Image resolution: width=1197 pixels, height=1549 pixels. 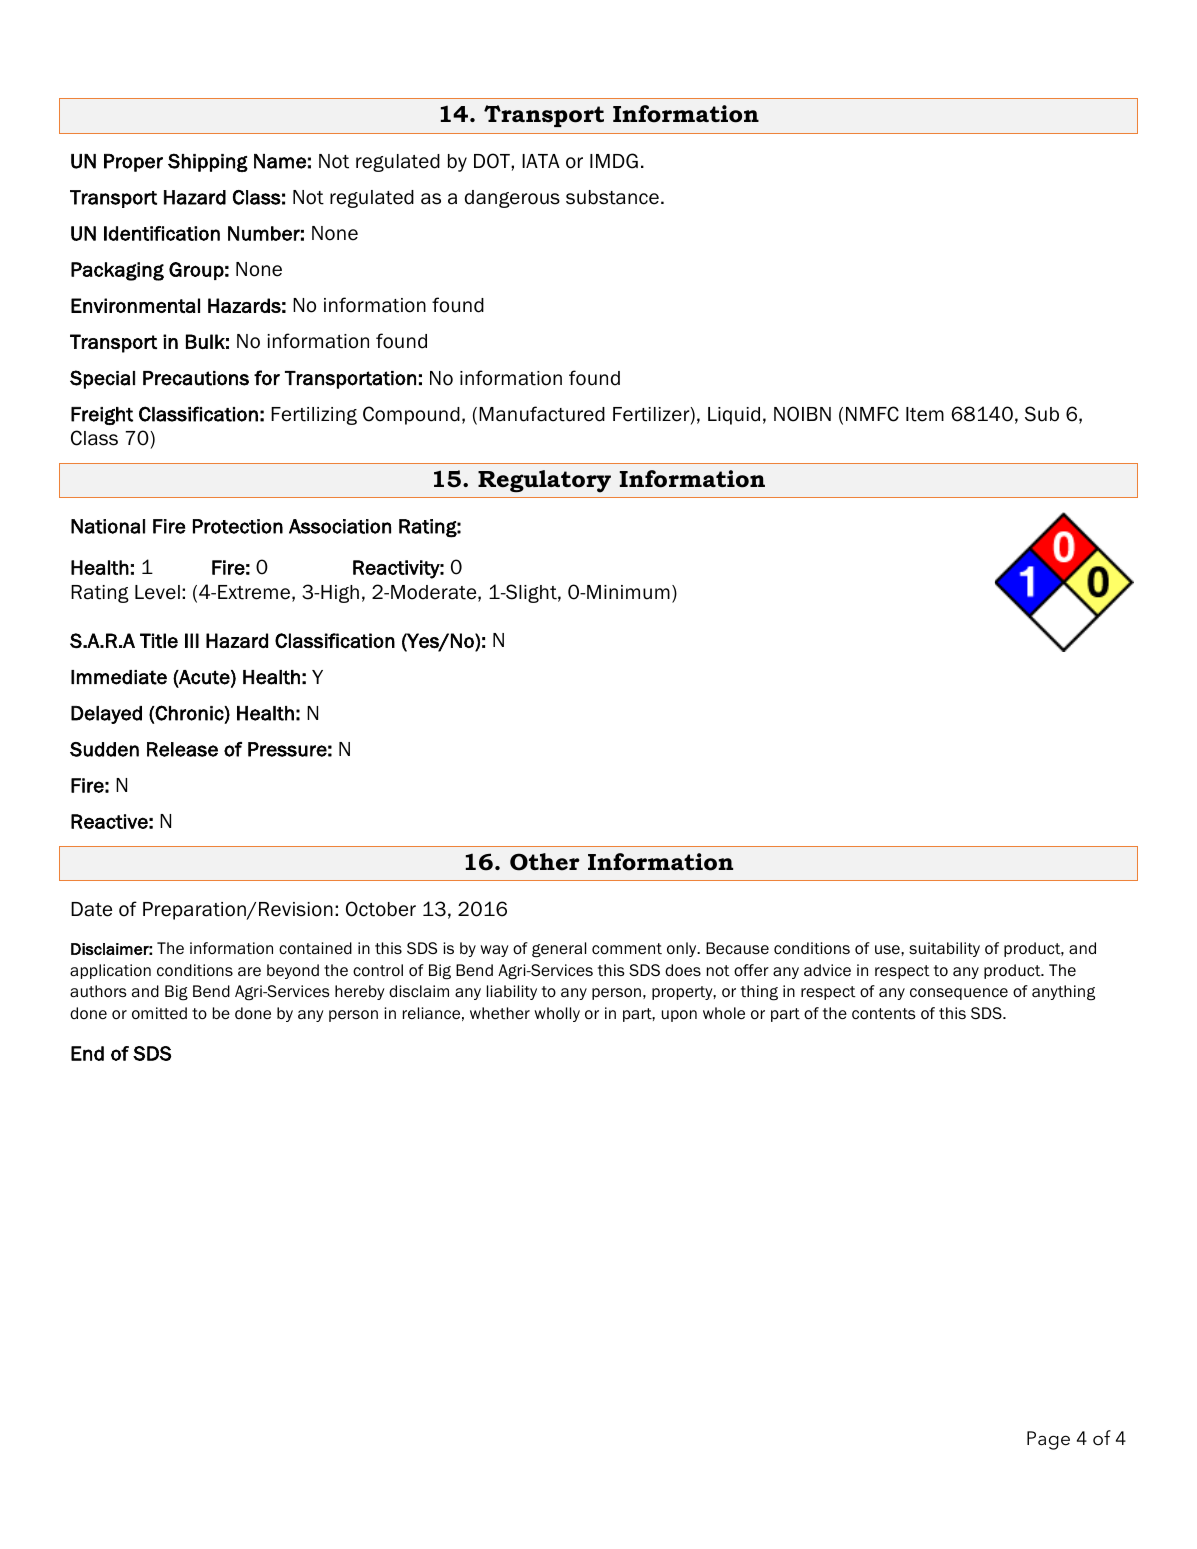 What do you see at coordinates (925, 414) in the image?
I see `Item` at bounding box center [925, 414].
